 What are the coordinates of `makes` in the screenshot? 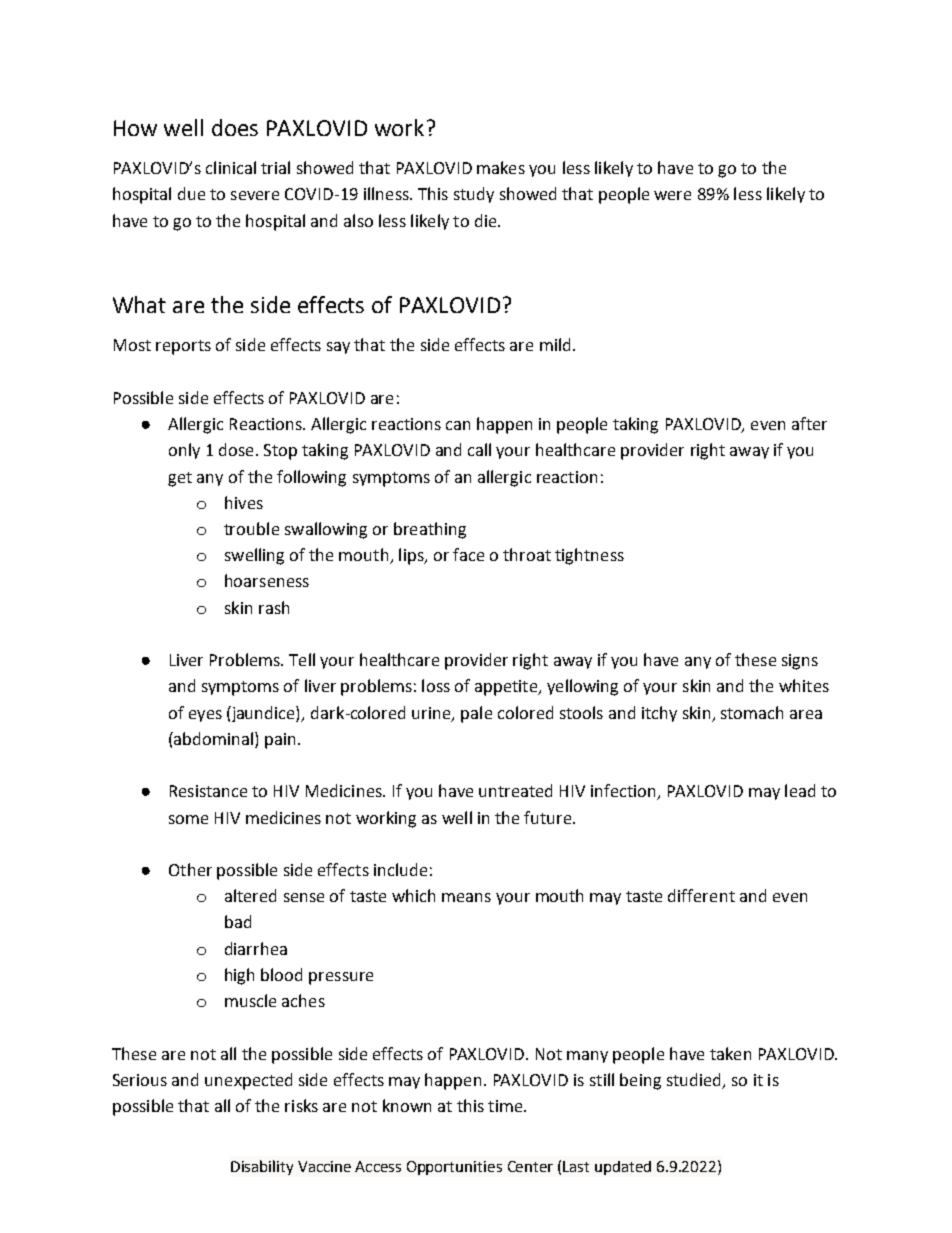 It's located at (501, 167).
